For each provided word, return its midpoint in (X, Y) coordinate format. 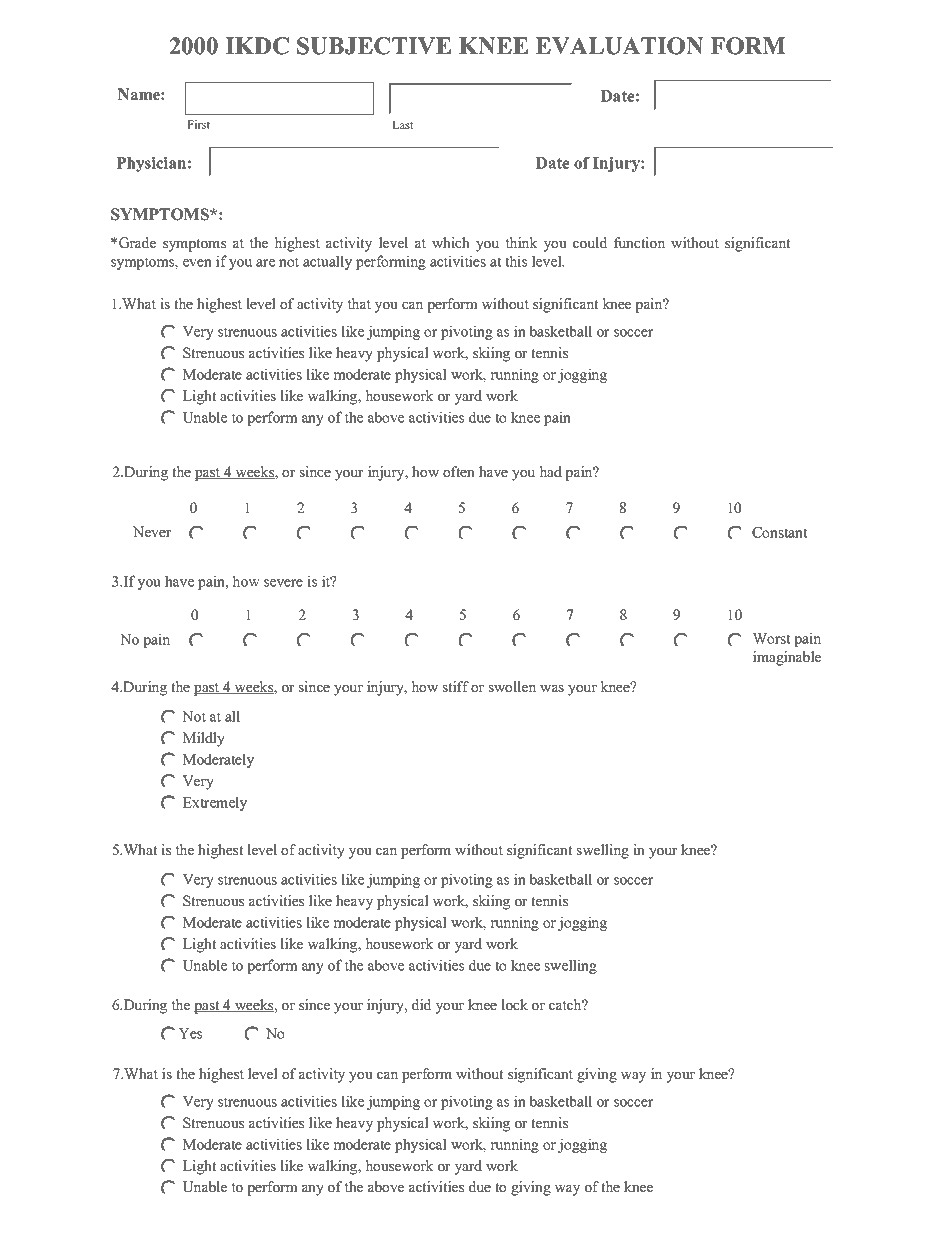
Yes (190, 1033)
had (550, 471)
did (422, 1004)
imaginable (787, 658)
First (198, 124)
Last (403, 125)
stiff (456, 686)
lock (514, 1004)
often (459, 471)
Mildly (204, 739)
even (197, 263)
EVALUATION (619, 46)
